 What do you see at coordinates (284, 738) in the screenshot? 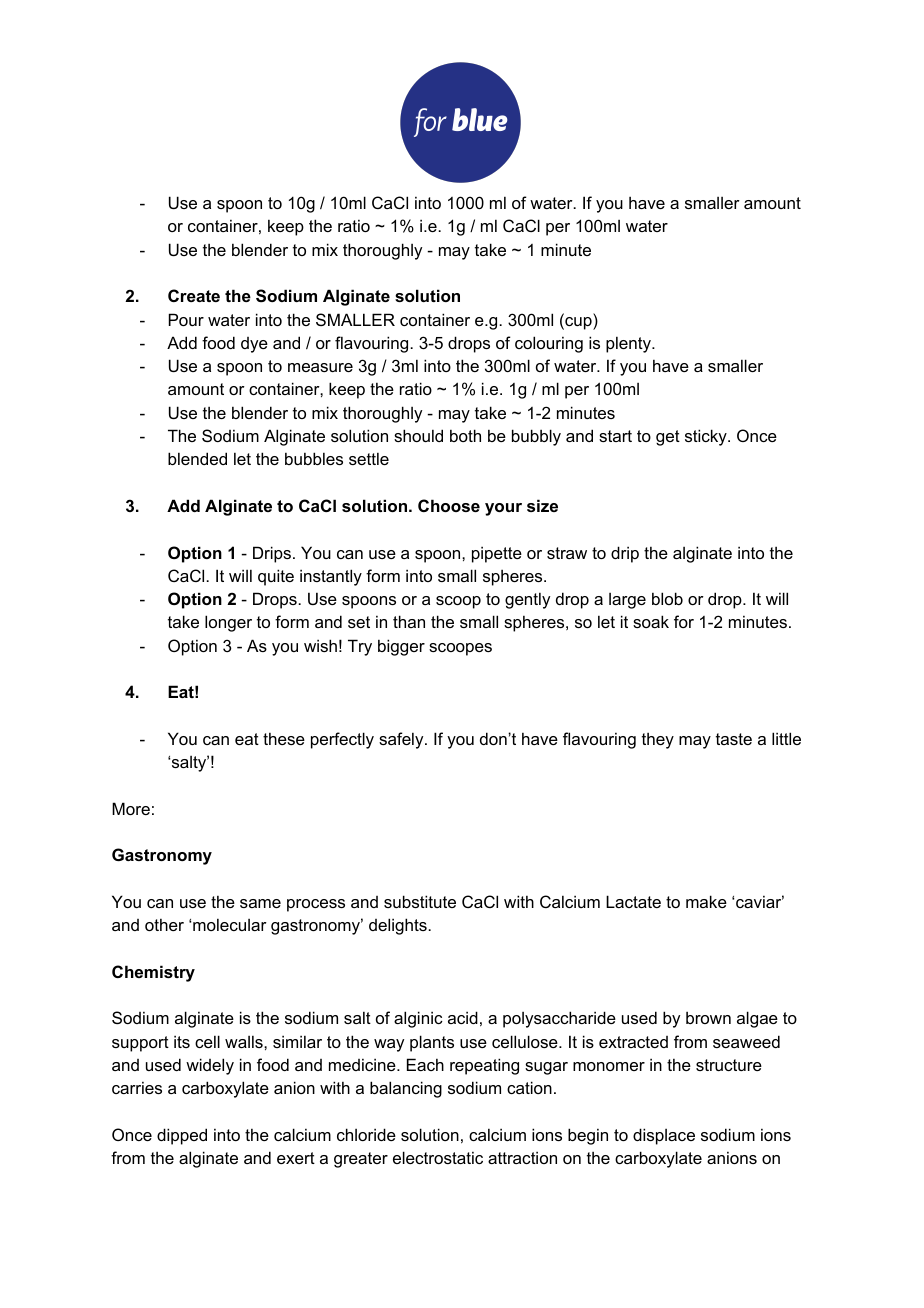
I see `these` at bounding box center [284, 738].
